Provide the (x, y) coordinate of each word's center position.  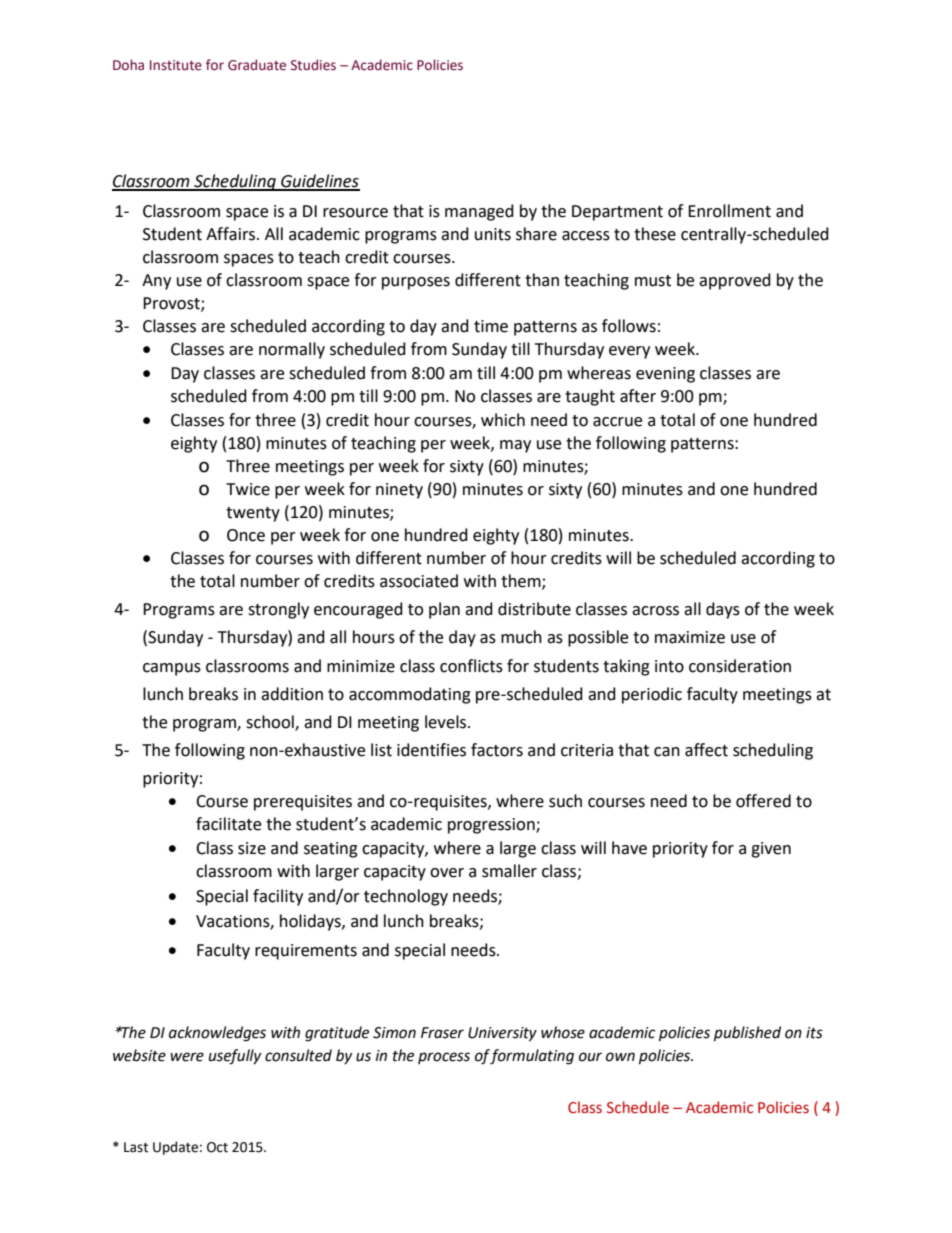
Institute (176, 65)
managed (479, 212)
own (620, 1057)
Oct (217, 1147)
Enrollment (729, 211)
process (444, 1058)
